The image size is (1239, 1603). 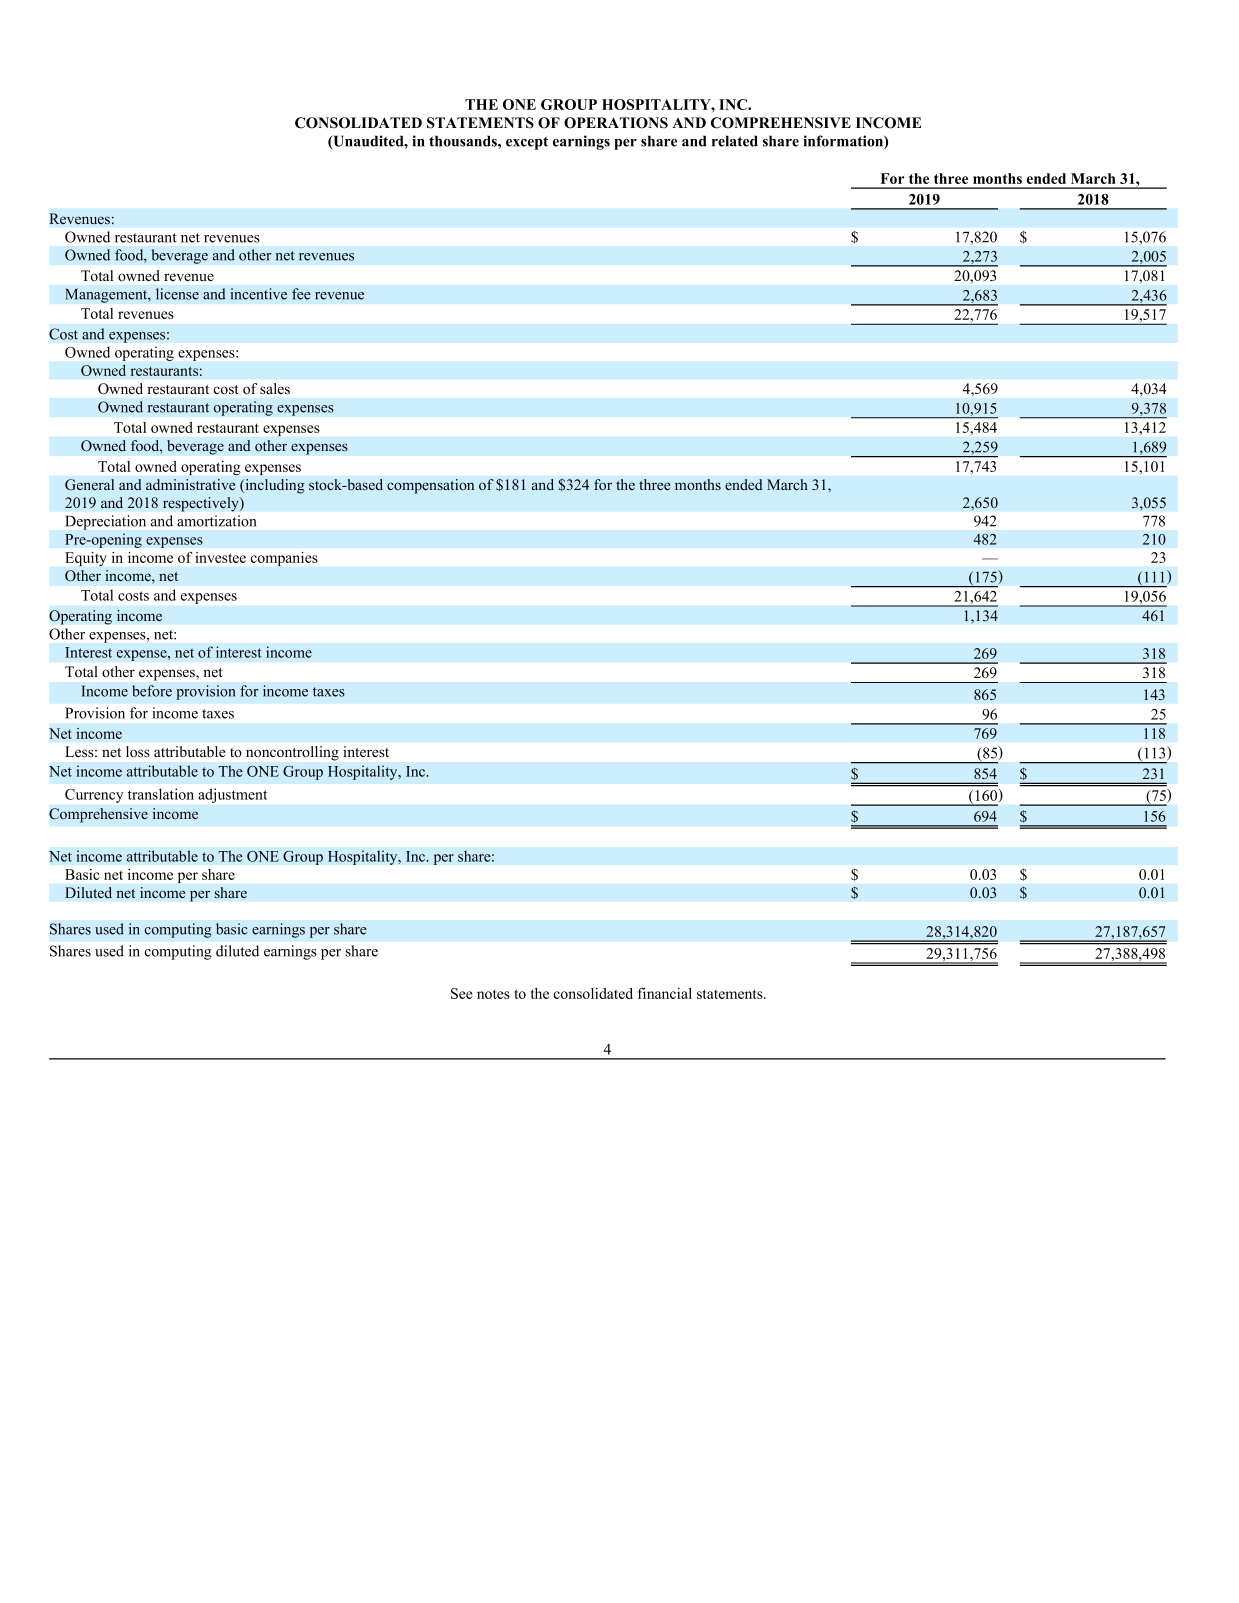 What do you see at coordinates (527, 143) in the document?
I see `except` at bounding box center [527, 143].
